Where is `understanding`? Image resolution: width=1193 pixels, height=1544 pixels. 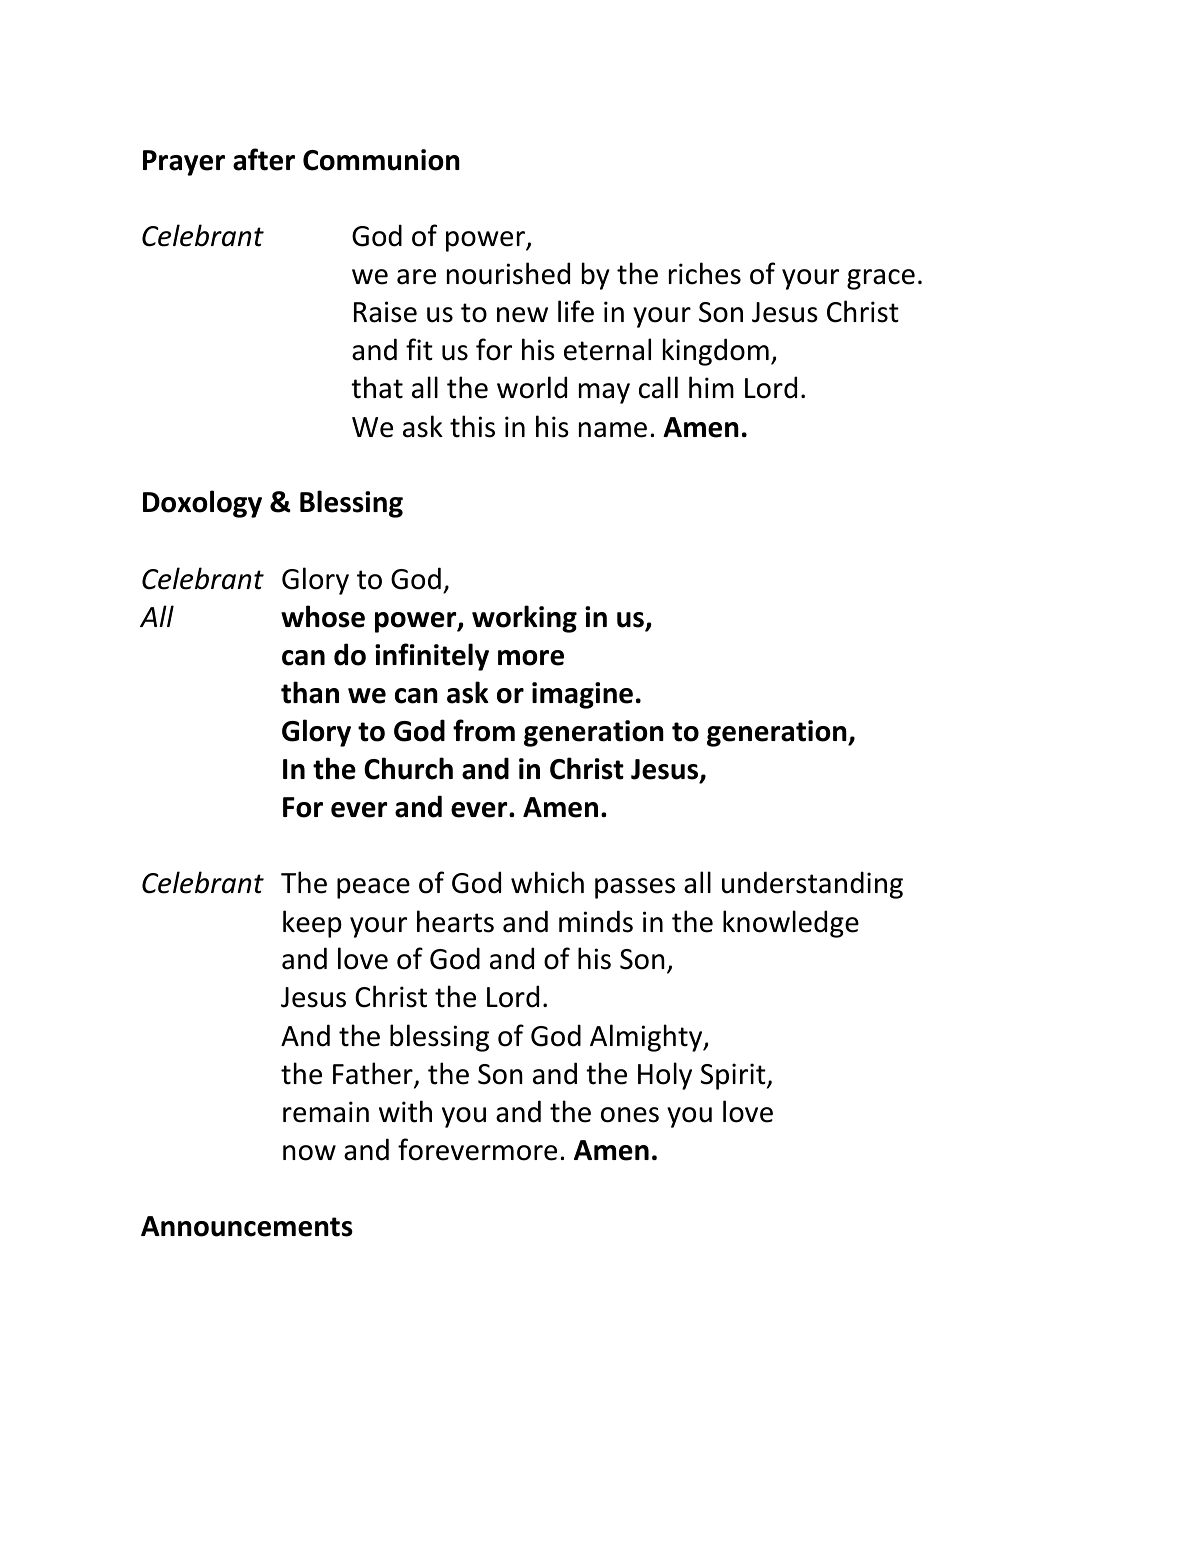
understanding is located at coordinates (812, 885).
